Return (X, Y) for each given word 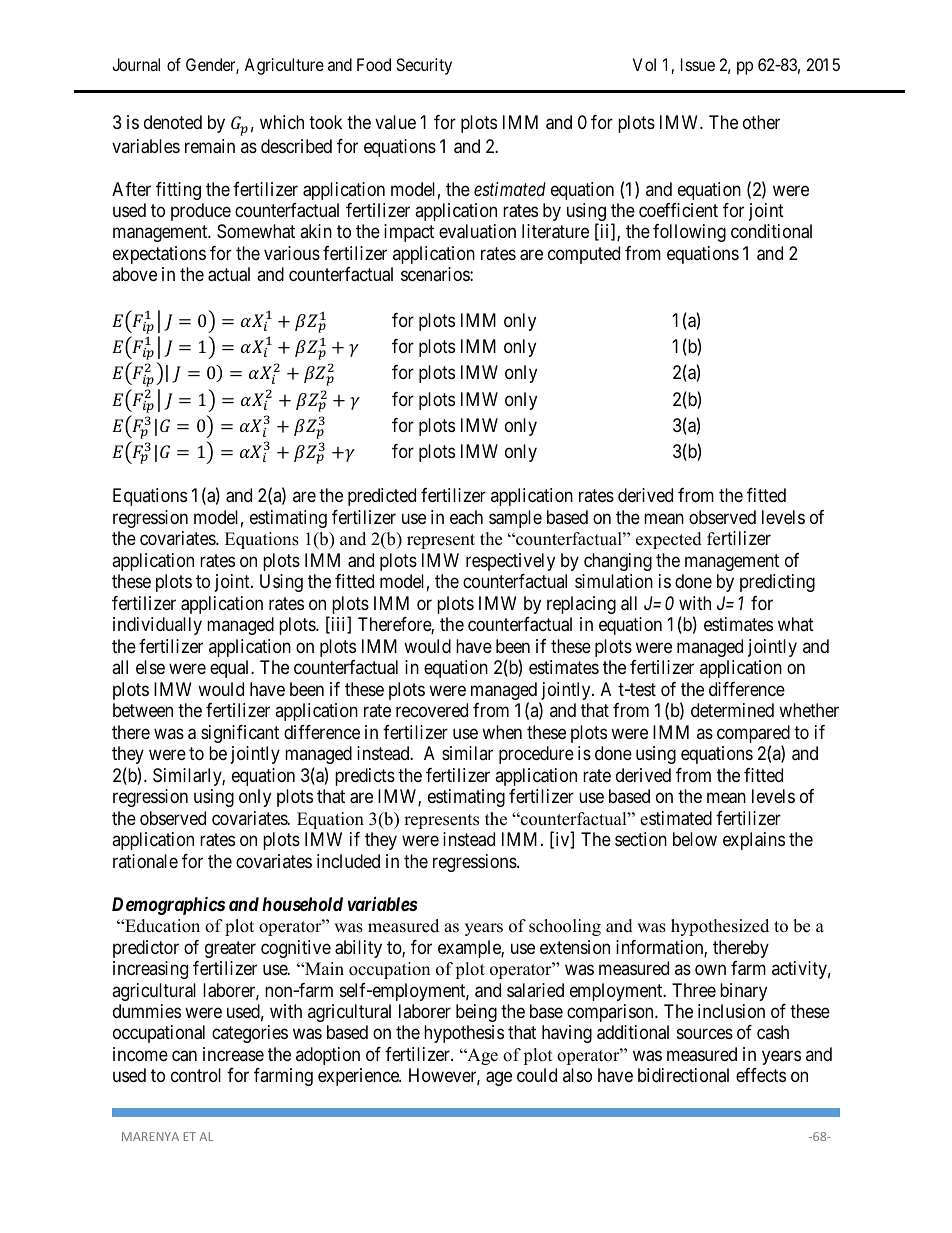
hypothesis (464, 1034)
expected (669, 540)
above (134, 274)
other (761, 122)
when (502, 732)
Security (424, 66)
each (466, 517)
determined (732, 710)
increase (233, 1054)
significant (240, 734)
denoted (173, 122)
